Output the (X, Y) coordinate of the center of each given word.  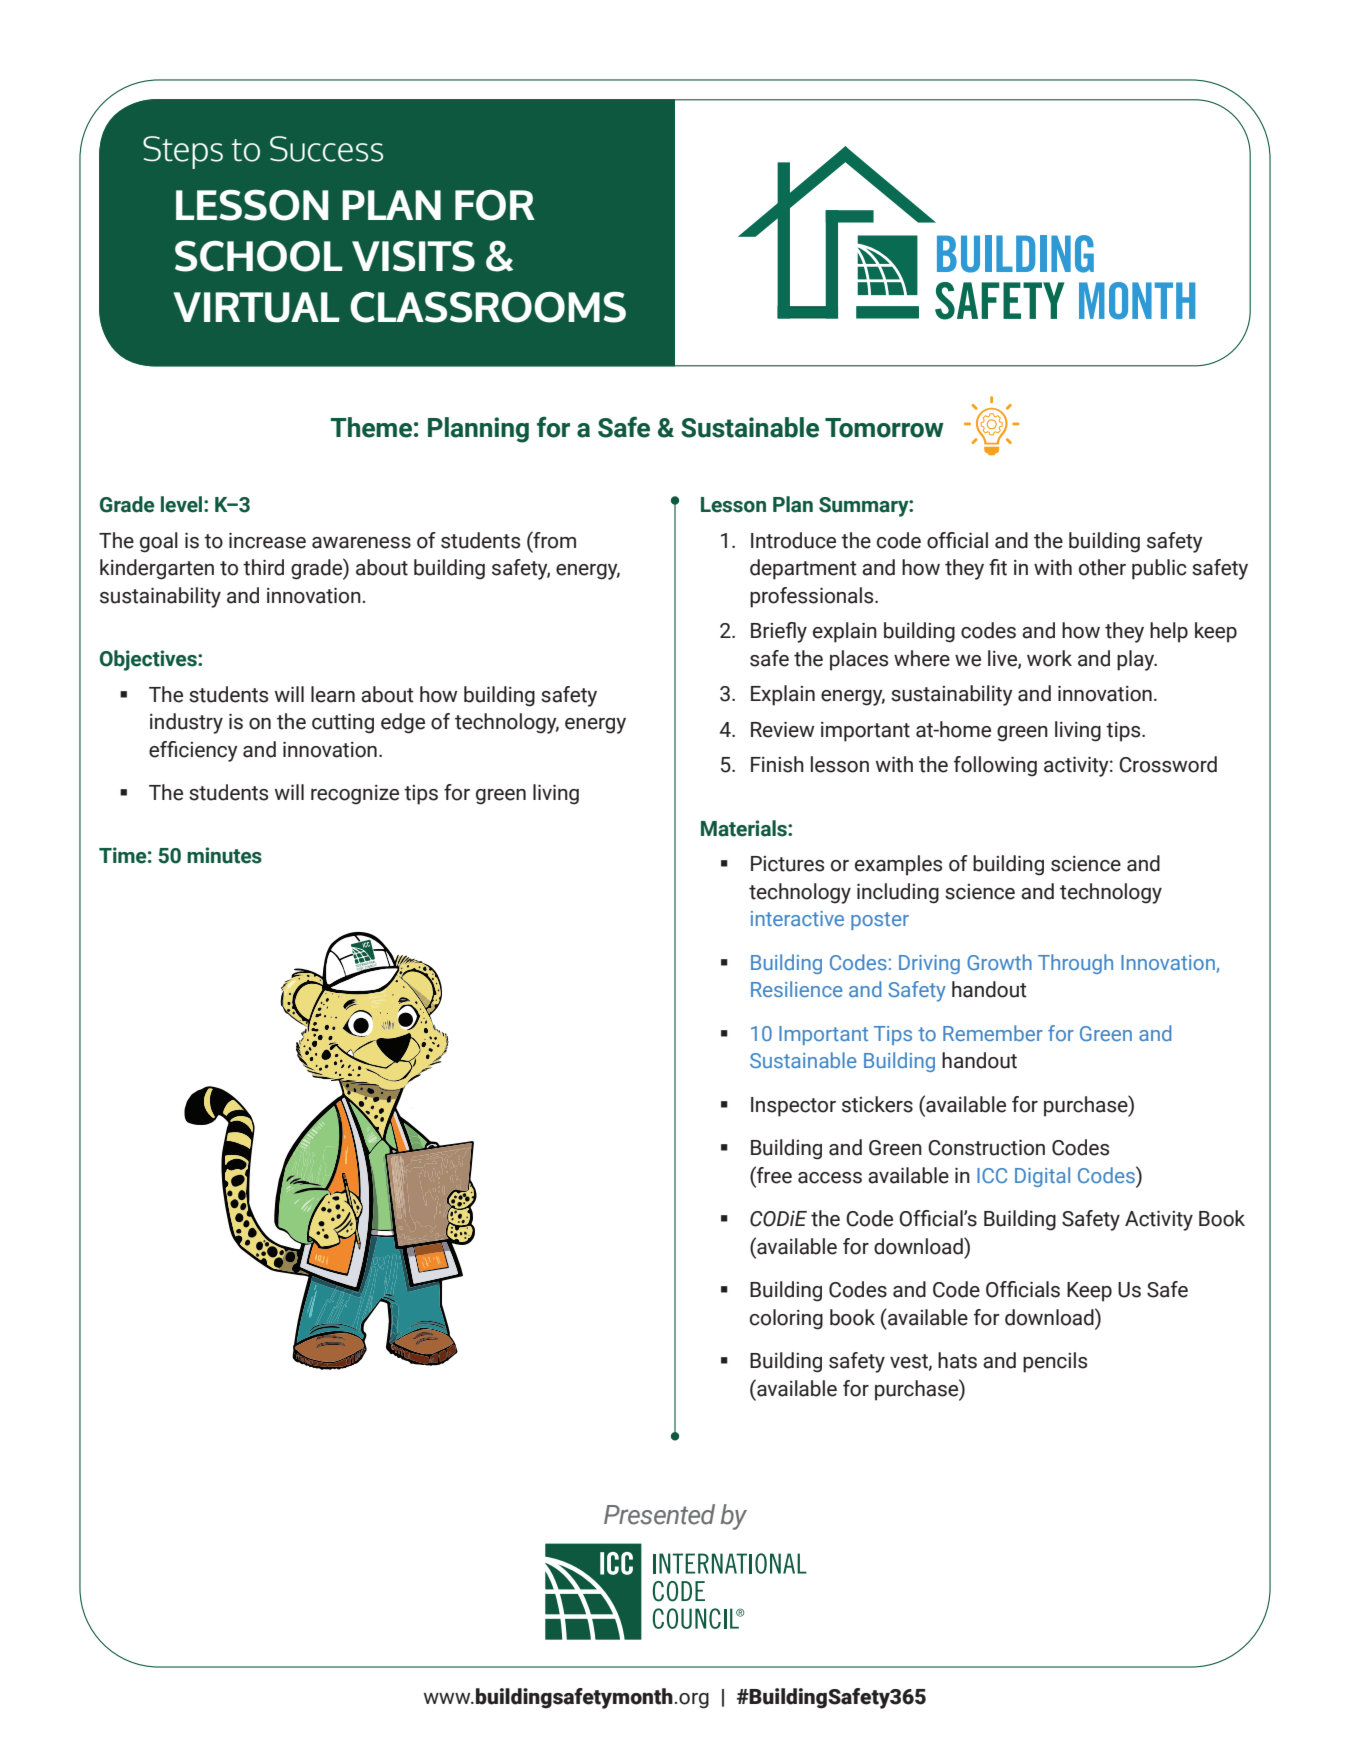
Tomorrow (884, 428)
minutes (224, 855)
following (995, 766)
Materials (745, 828)
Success (326, 149)
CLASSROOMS (488, 307)
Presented (659, 1514)
